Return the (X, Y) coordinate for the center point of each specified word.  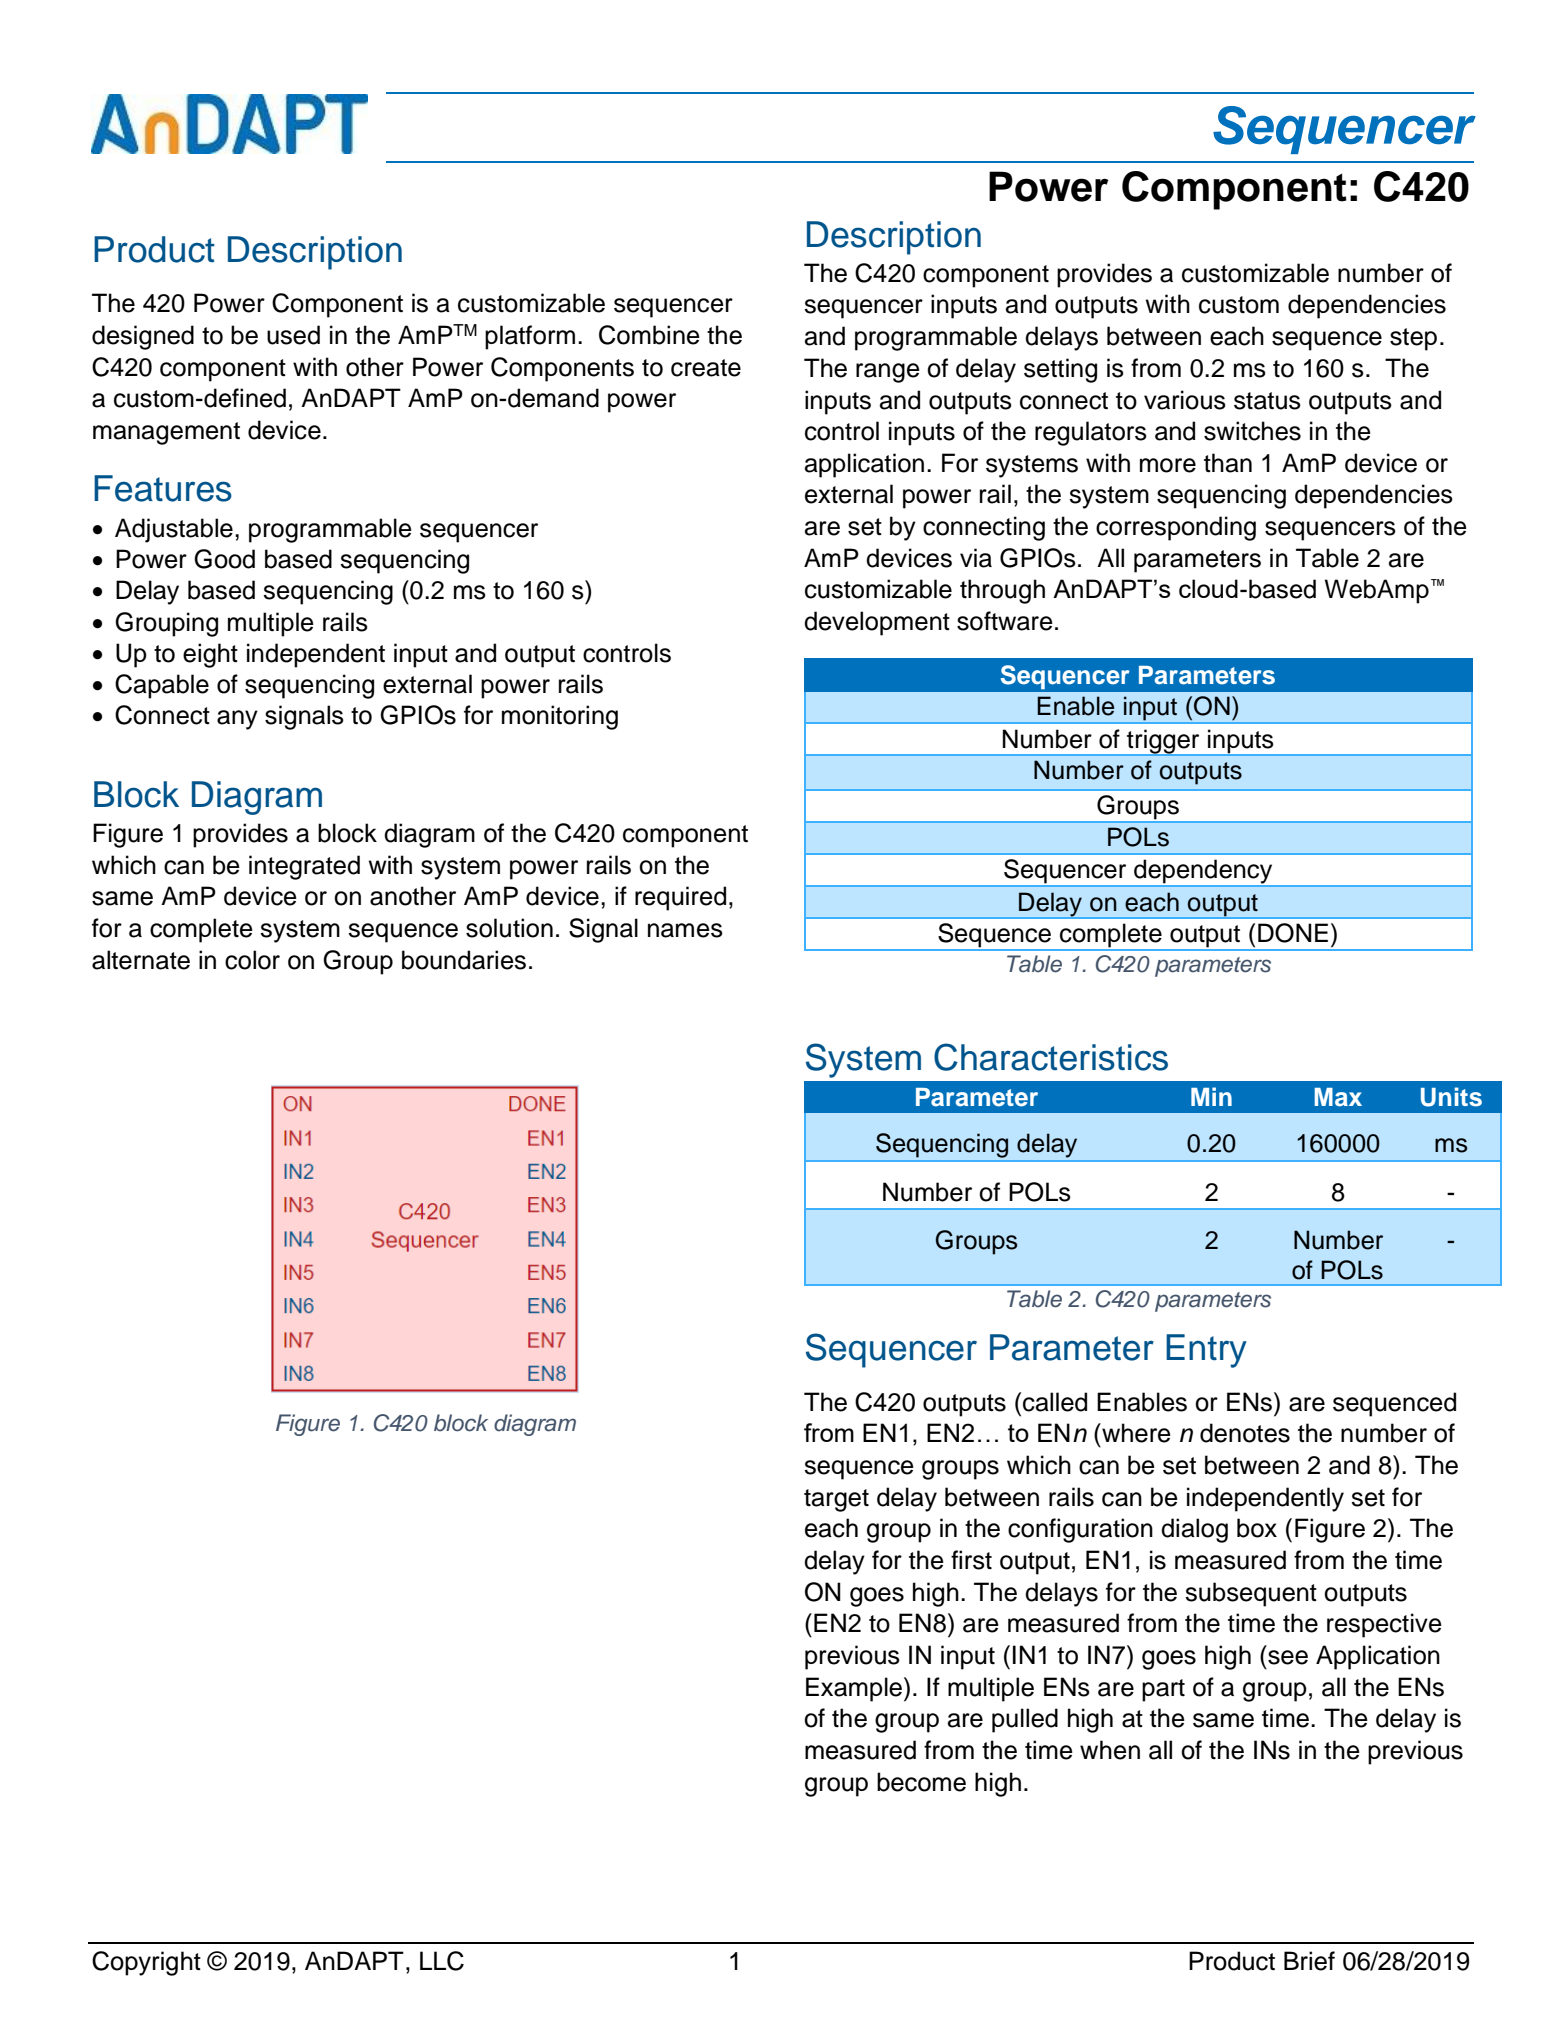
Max (1338, 1097)
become (921, 1782)
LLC (442, 1961)
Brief (1309, 1961)
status (1267, 401)
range (888, 373)
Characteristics (1051, 1057)
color (252, 960)
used (293, 335)
